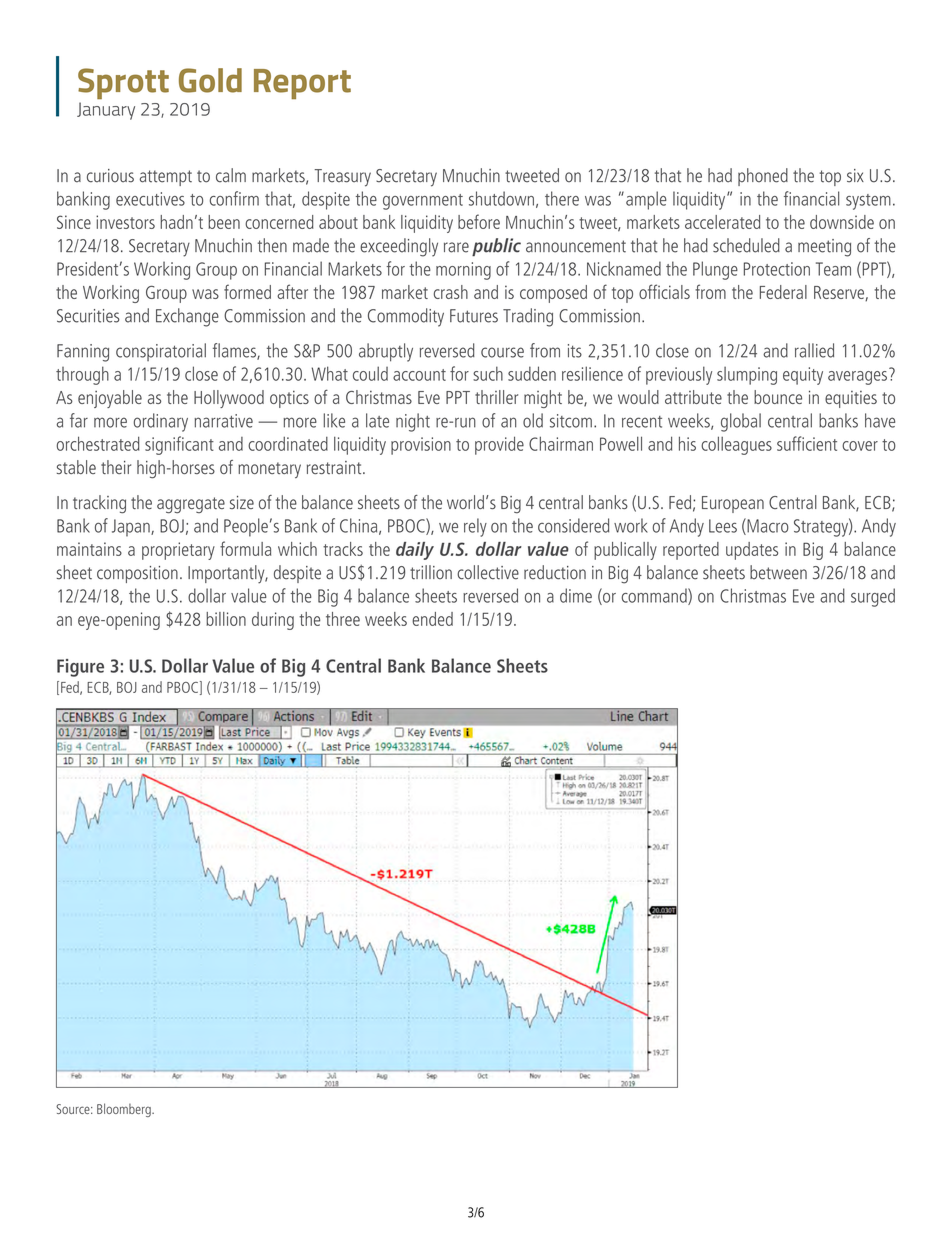 The width and height of the screenshot is (952, 1233). Describe the element at coordinates (210, 80) in the screenshot. I see `Gold` at that location.
